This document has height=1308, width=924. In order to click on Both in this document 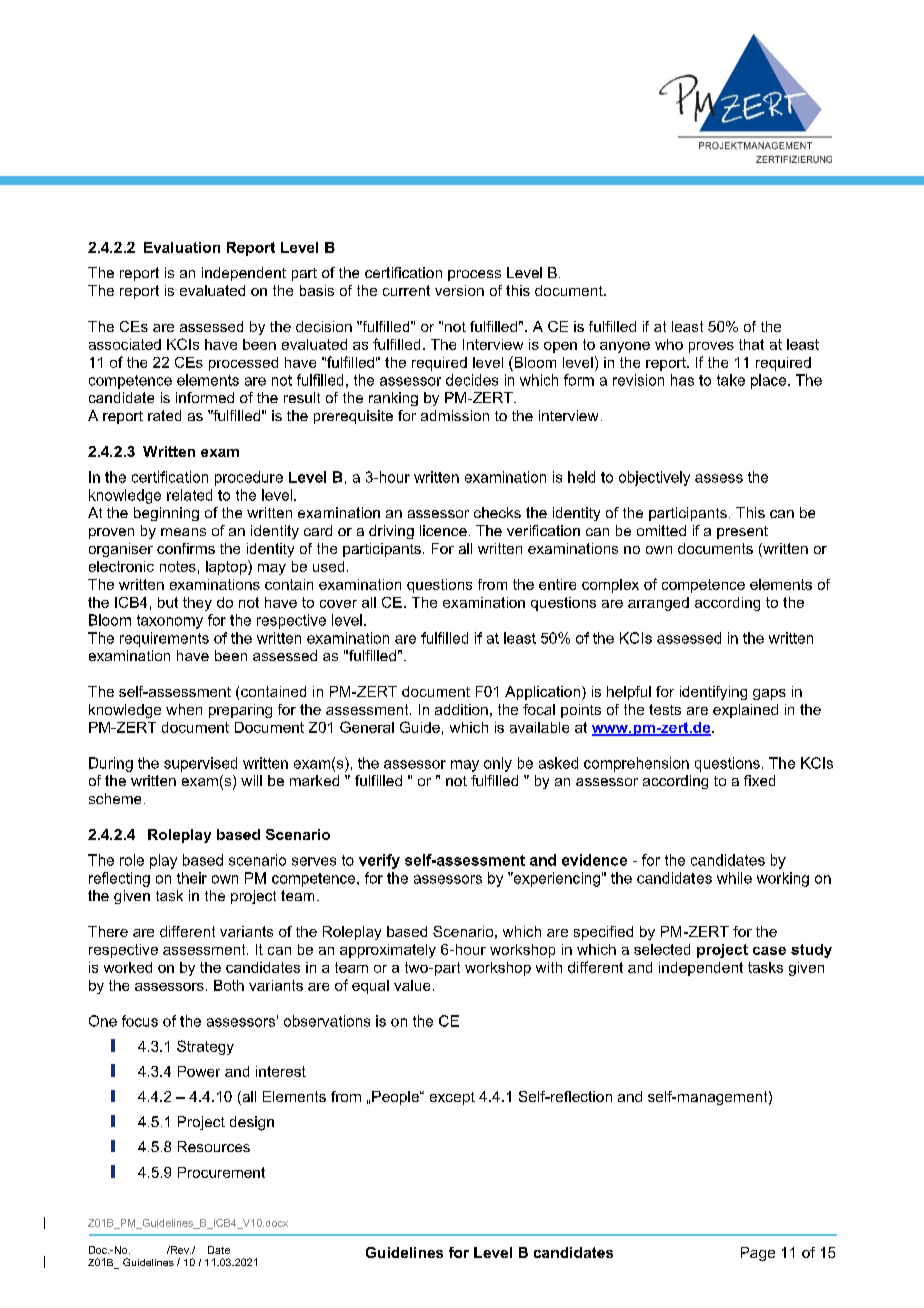, I will do `click(229, 985)`.
